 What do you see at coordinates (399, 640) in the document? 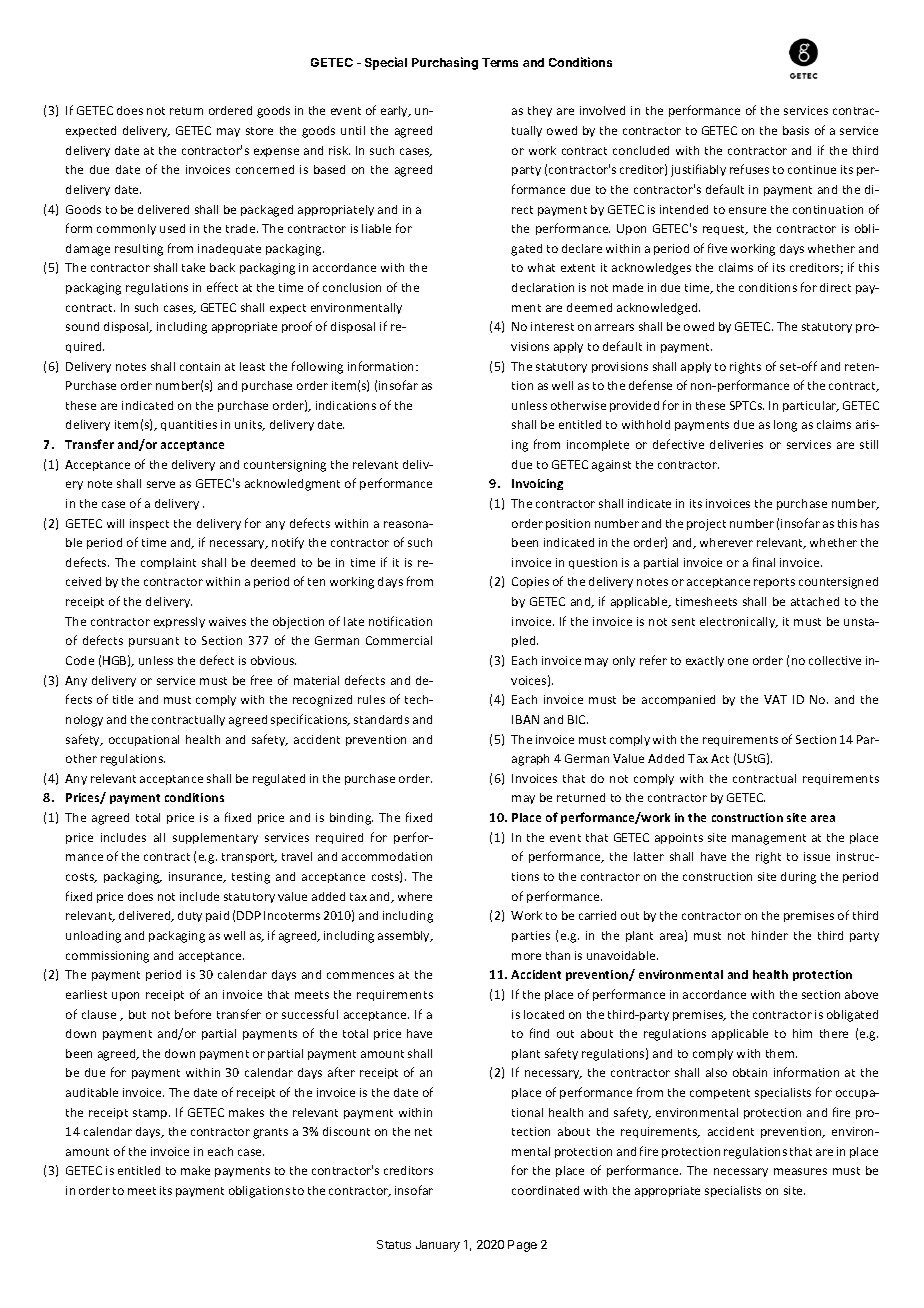
I see `Commercial` at bounding box center [399, 640].
